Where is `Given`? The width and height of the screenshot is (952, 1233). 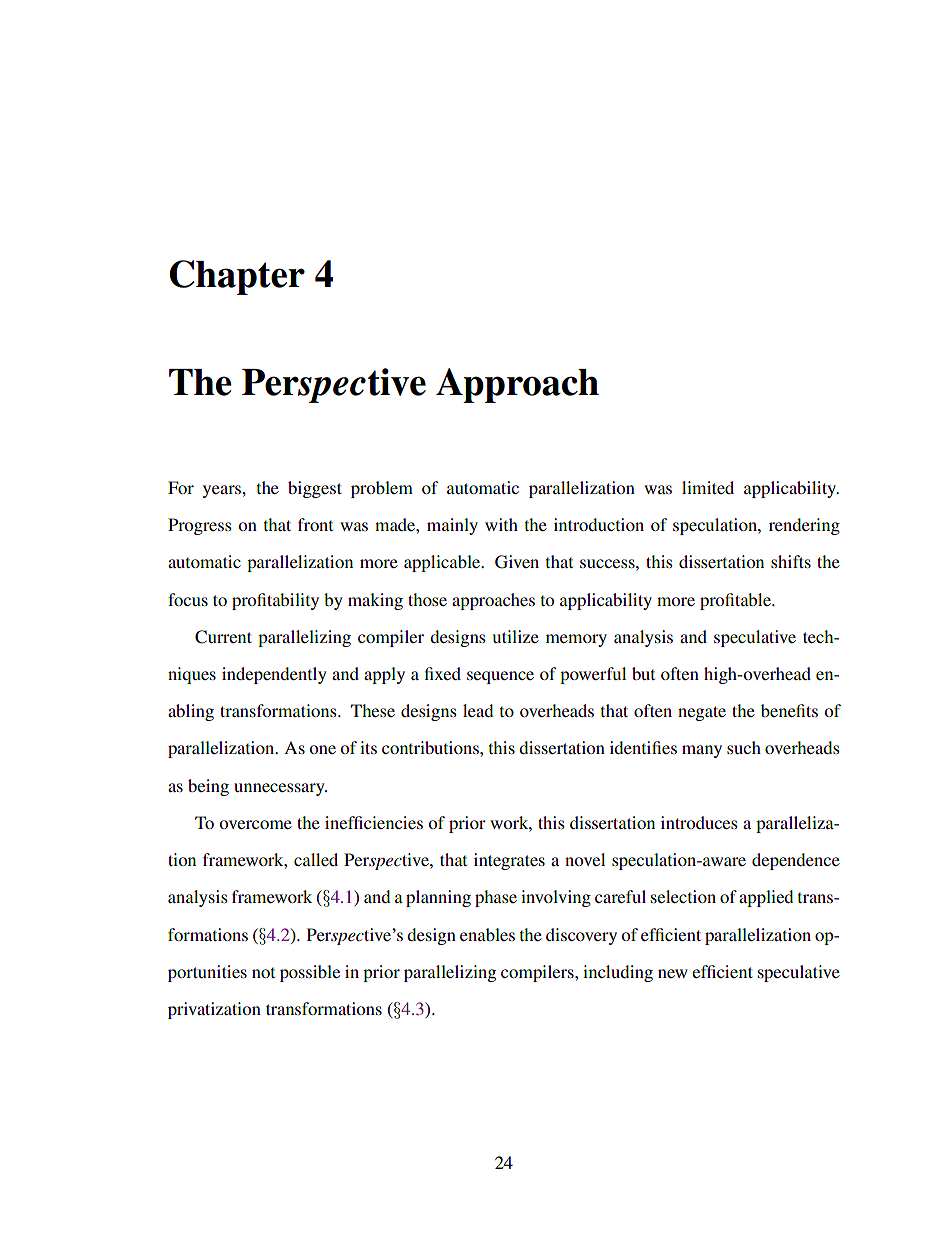
Given is located at coordinates (517, 562).
